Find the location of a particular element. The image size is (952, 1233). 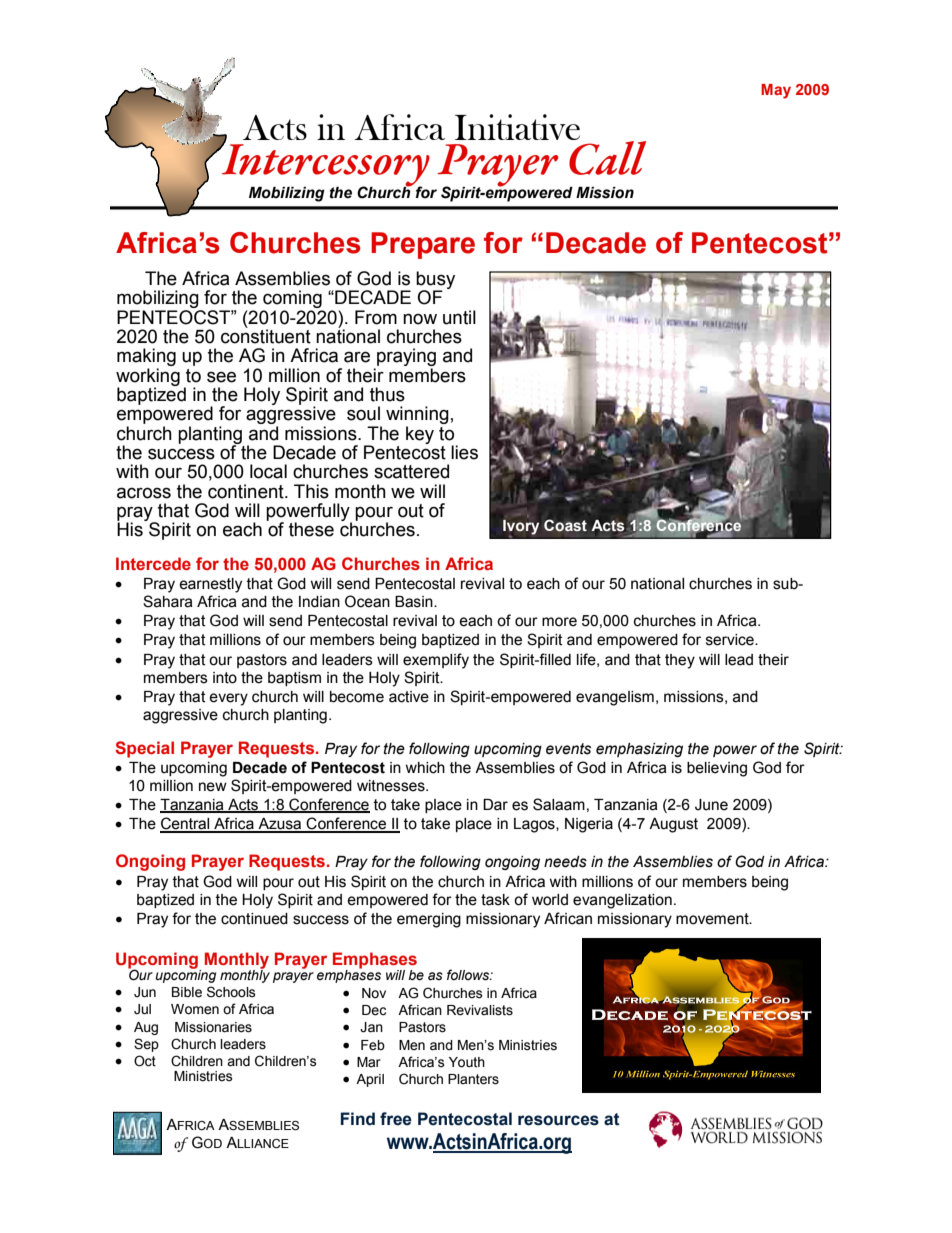

until is located at coordinates (459, 317).
